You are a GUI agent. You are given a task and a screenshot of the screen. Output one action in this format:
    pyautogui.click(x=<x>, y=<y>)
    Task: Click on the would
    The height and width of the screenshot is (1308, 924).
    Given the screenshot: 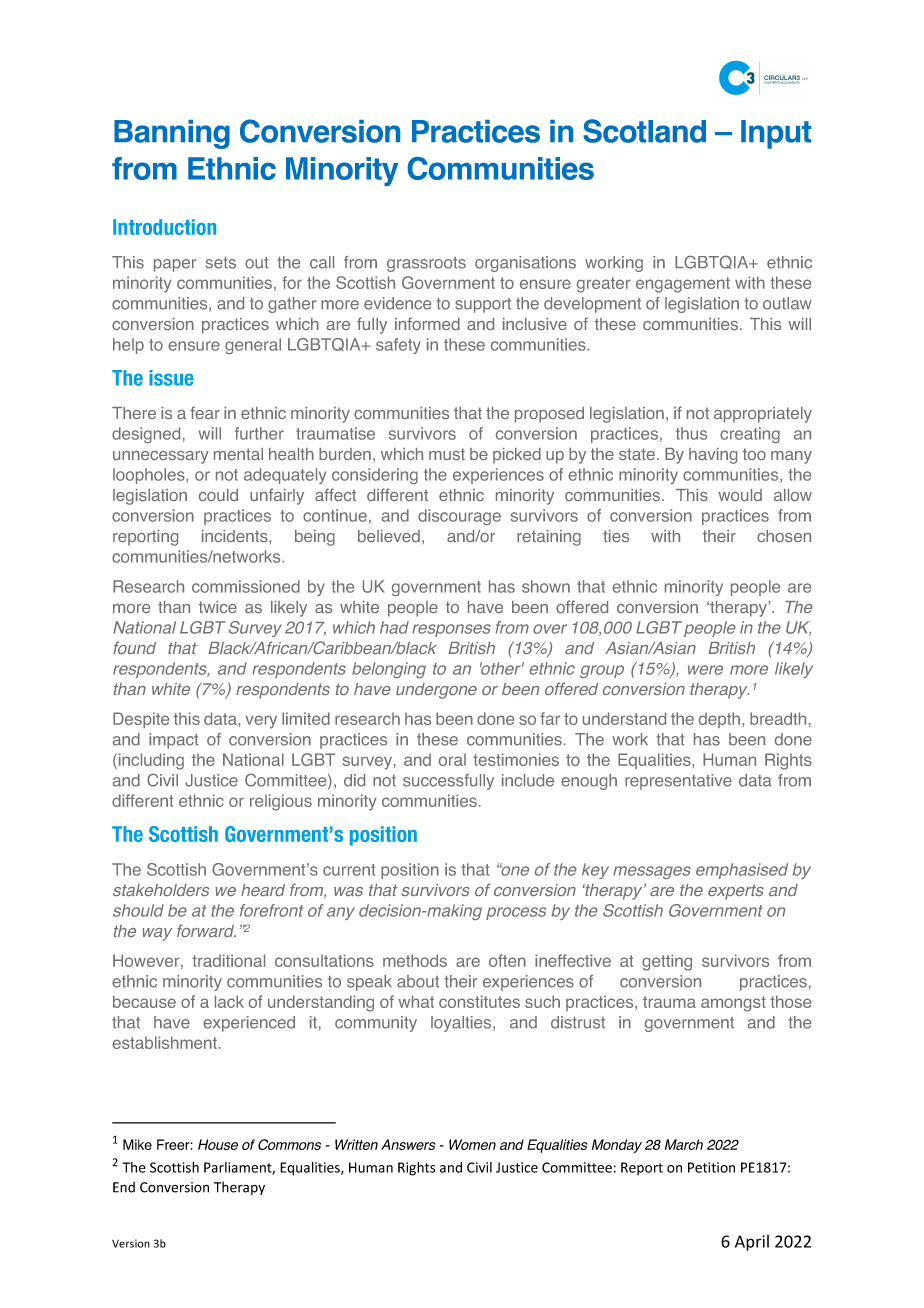 What is the action you would take?
    pyautogui.click(x=740, y=495)
